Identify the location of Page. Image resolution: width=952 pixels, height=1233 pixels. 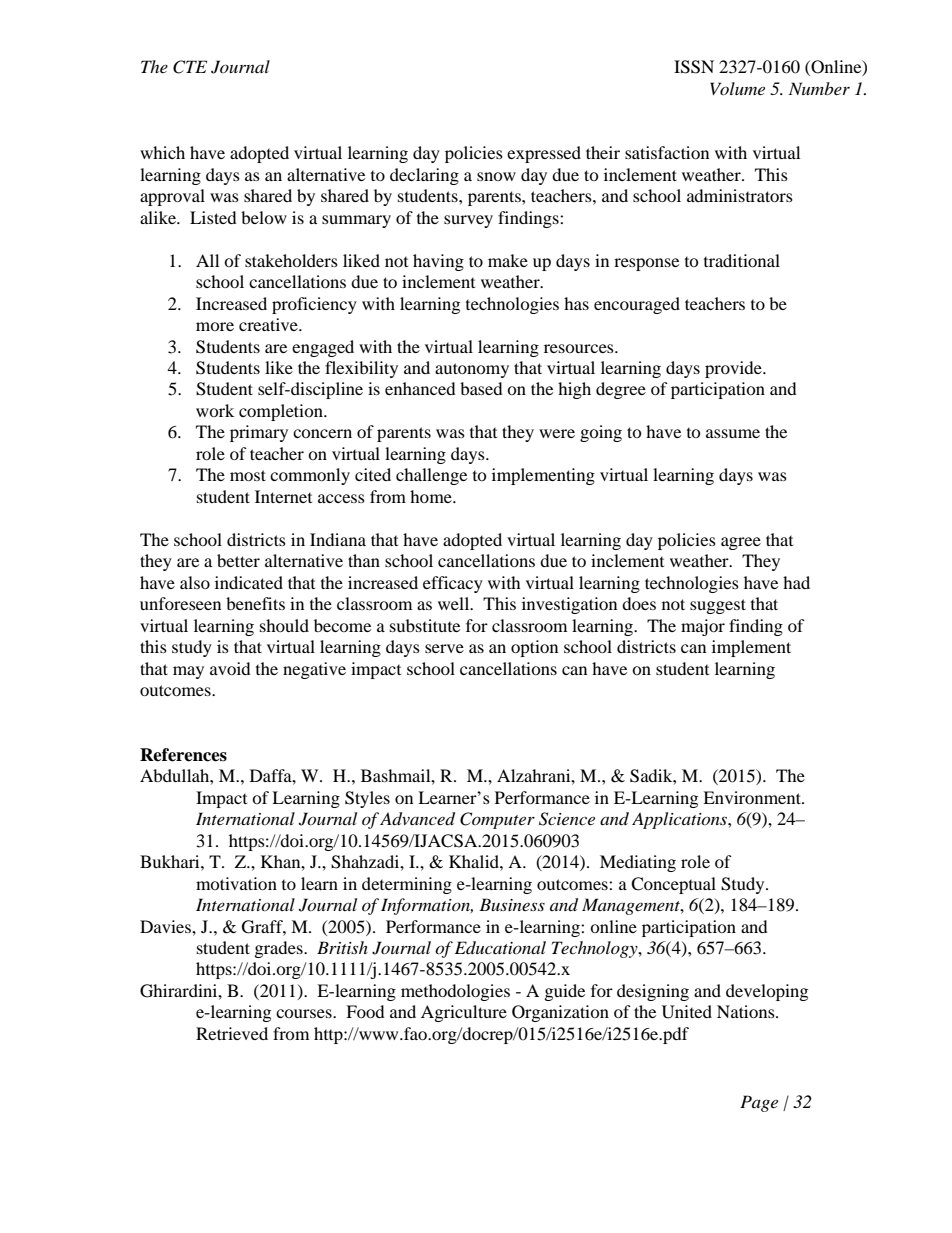
(759, 1103).
